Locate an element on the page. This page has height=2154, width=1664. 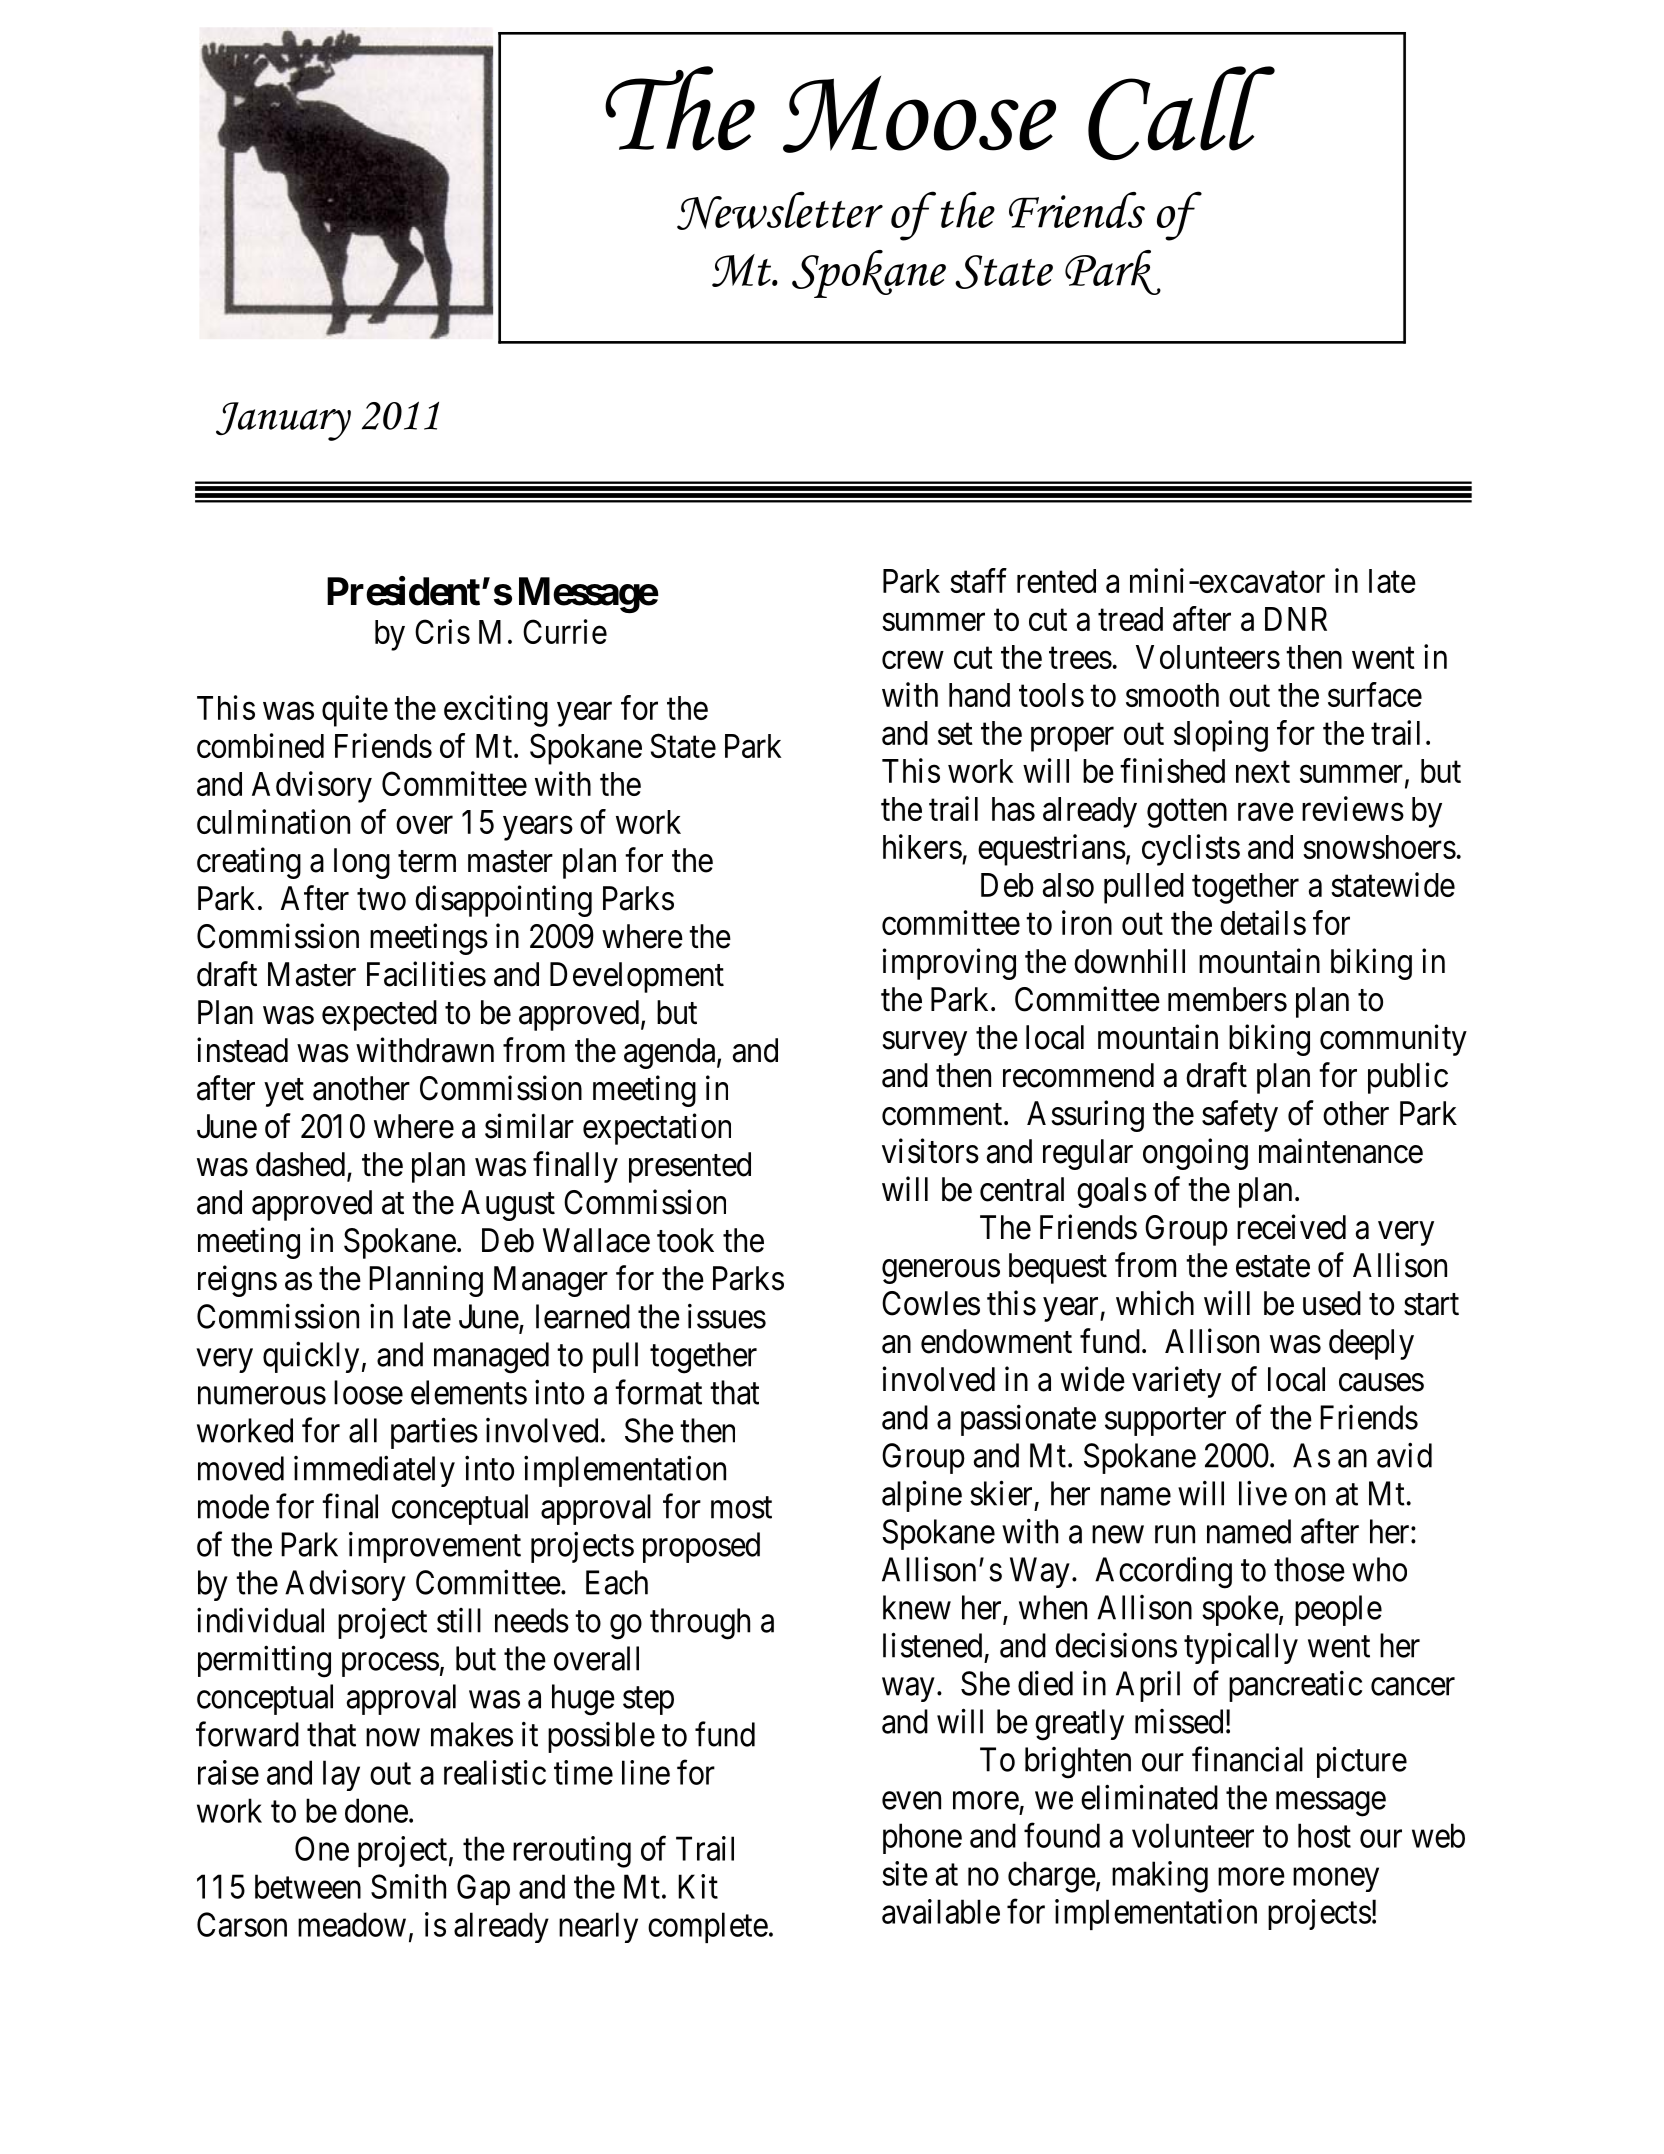
expected is located at coordinates (379, 1015).
